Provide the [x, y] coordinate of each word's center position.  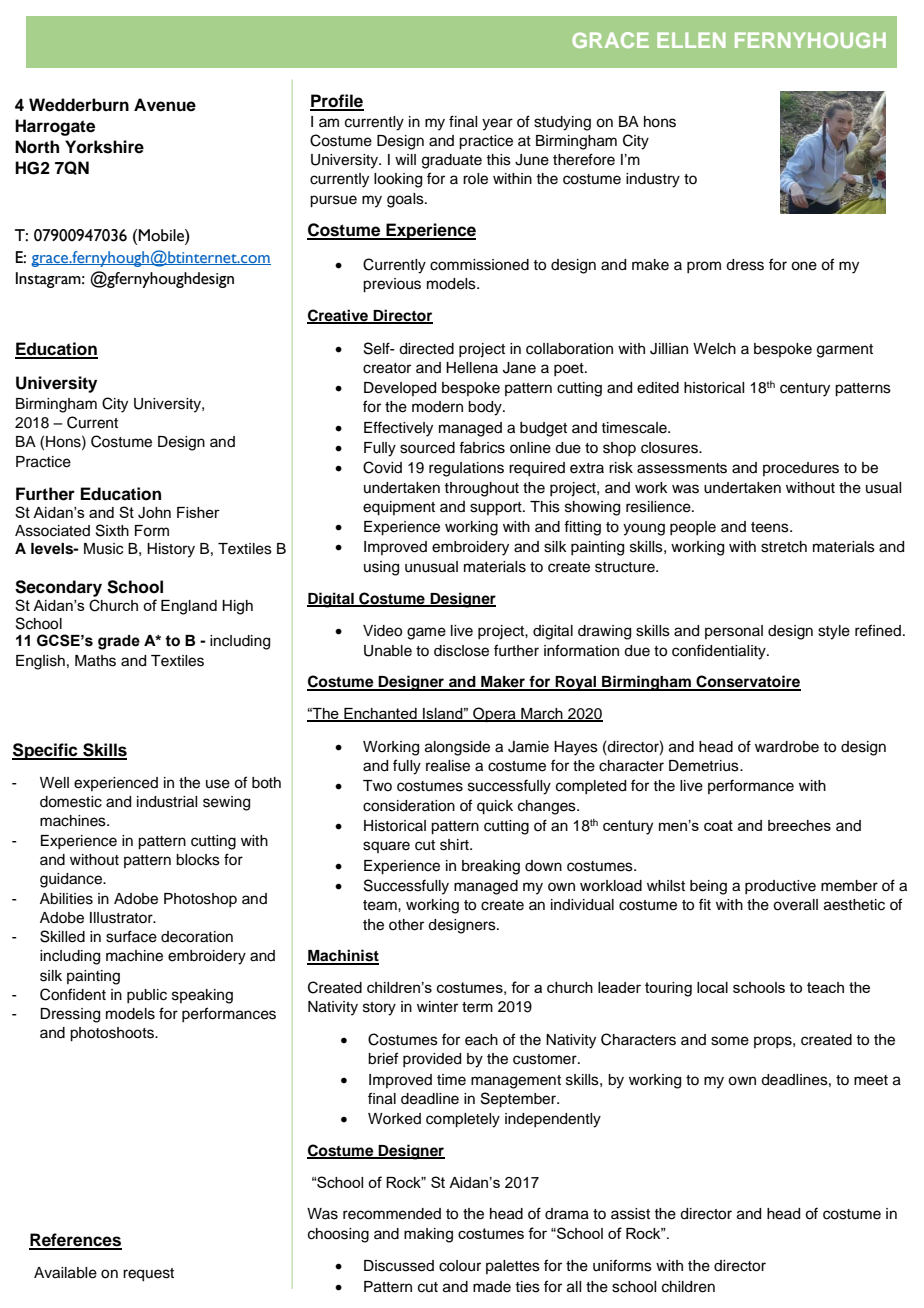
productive [780, 887]
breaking [491, 867]
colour [460, 1266]
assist [630, 1214]
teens [771, 527]
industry [653, 180]
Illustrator [122, 918]
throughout [481, 489]
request [148, 1275]
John [154, 513]
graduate [452, 161]
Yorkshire [104, 147]
